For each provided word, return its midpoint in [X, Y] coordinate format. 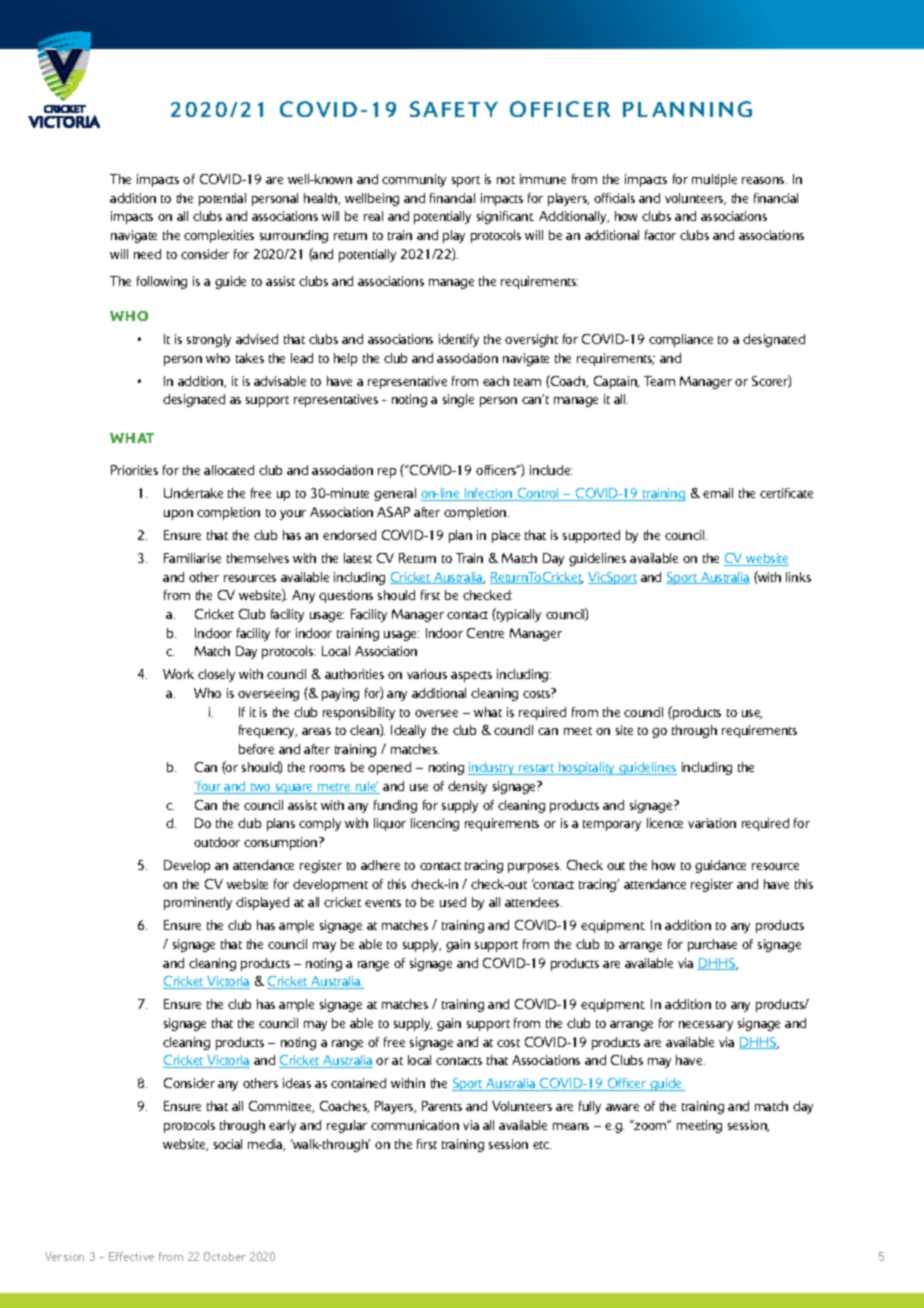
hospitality [587, 768]
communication [415, 1125]
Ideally [408, 731]
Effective [131, 1256]
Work [178, 674]
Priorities [134, 470]
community [414, 180]
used [453, 902]
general [395, 494]
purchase [712, 945]
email [718, 493]
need [147, 254]
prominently [198, 903]
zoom [651, 1125]
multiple [714, 180]
